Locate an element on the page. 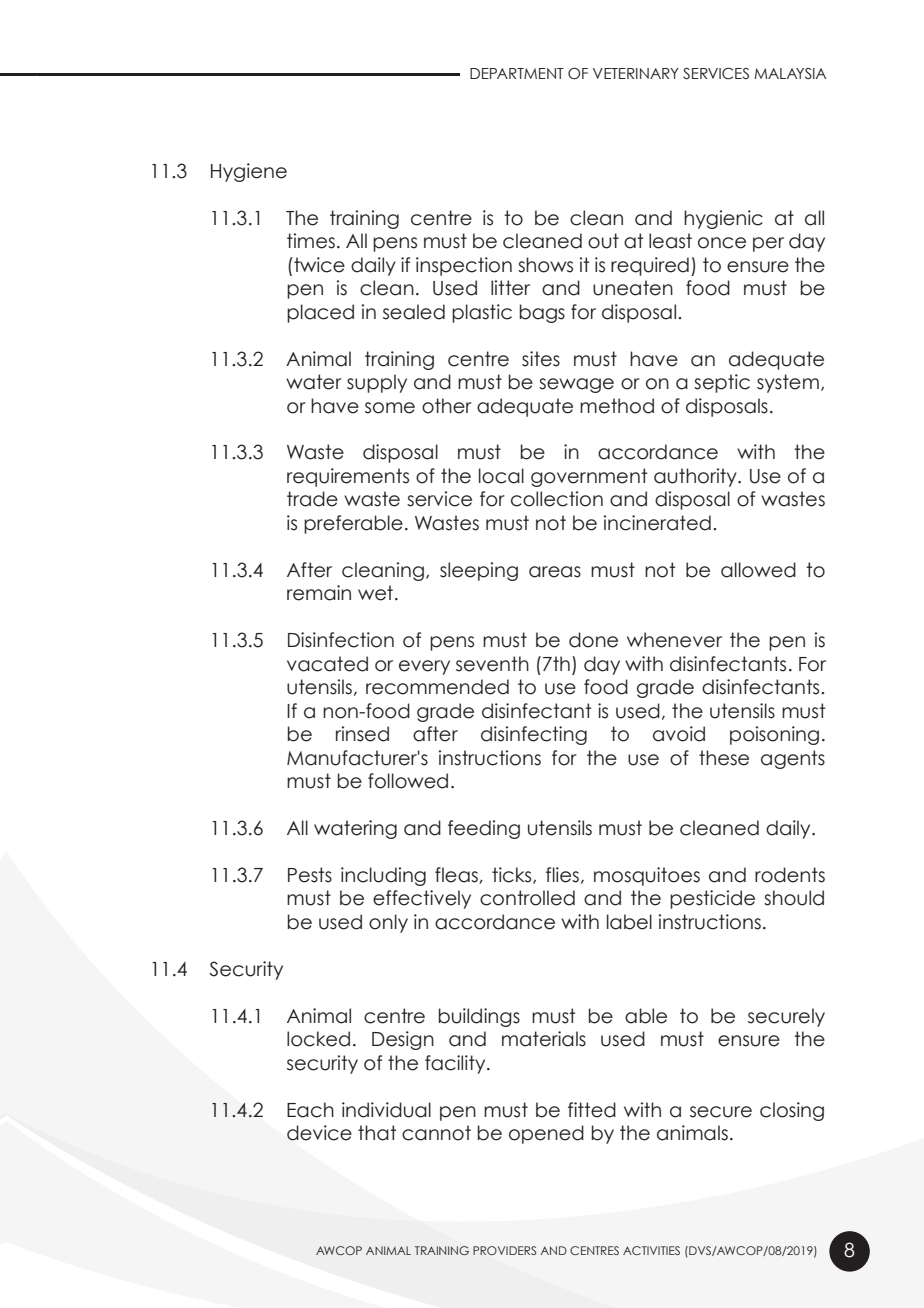 This page has height=1308, width=924. Hygiene is located at coordinates (249, 172).
